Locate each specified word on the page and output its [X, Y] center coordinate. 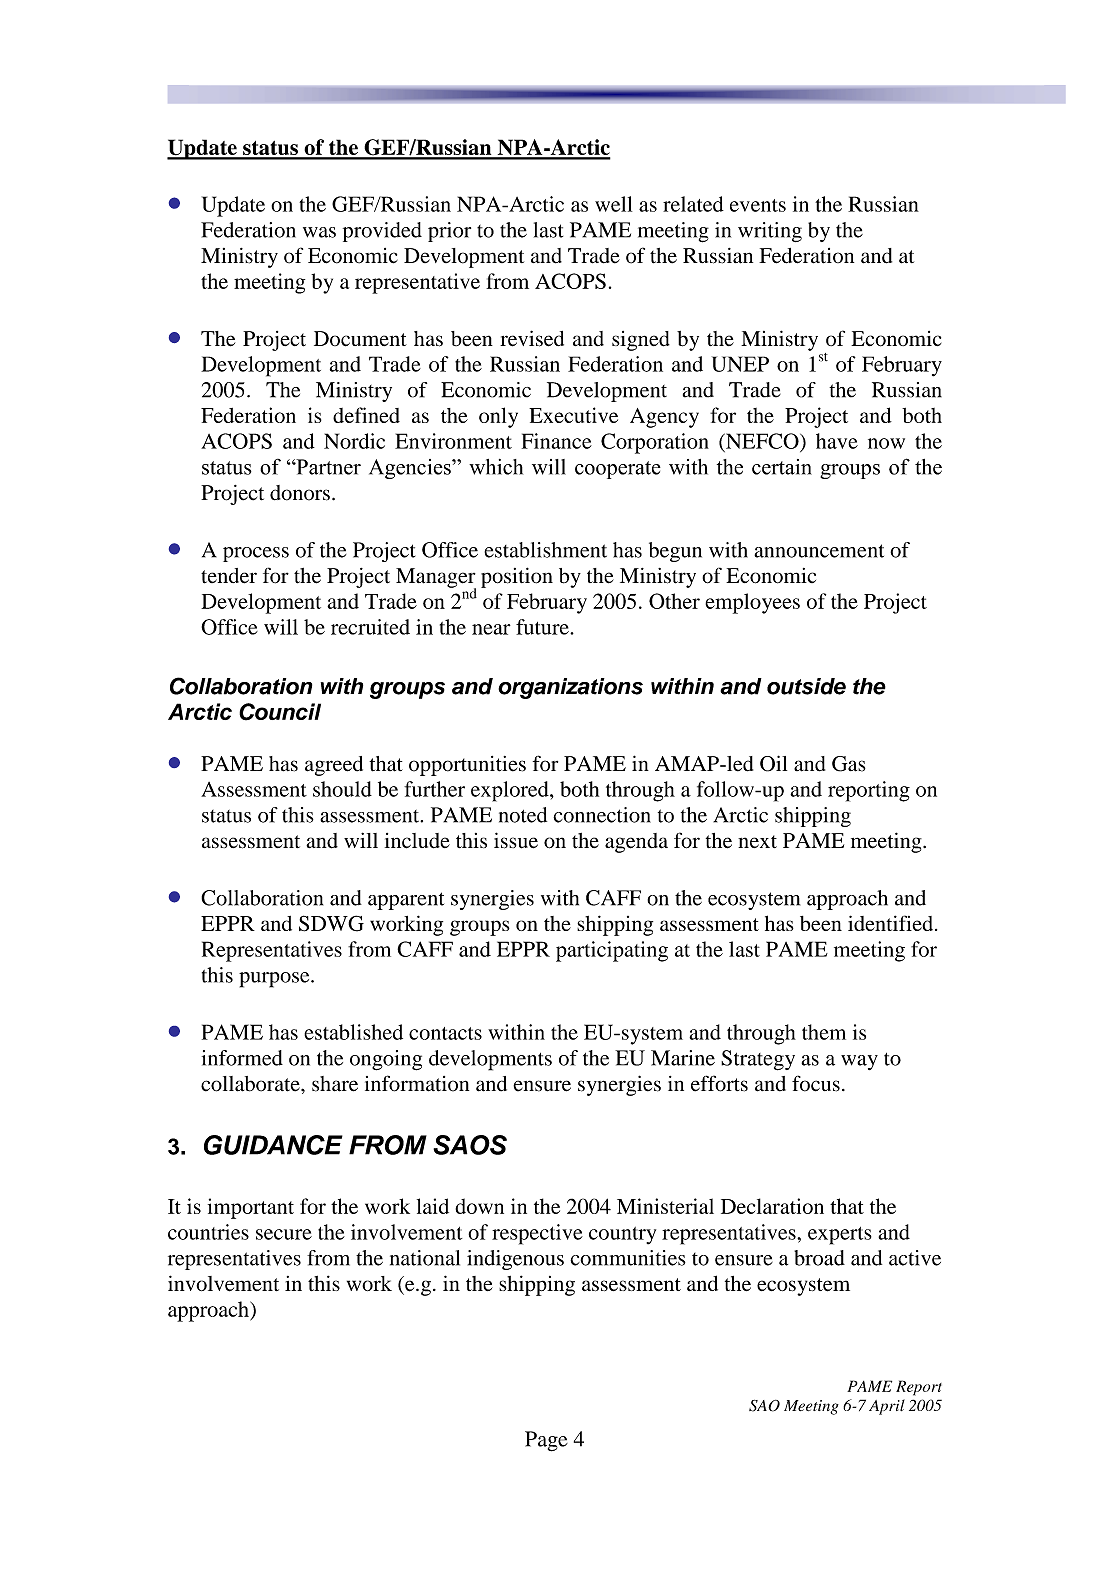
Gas [849, 764]
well [613, 204]
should [342, 789]
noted [523, 815]
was [319, 232]
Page [546, 1441]
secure [284, 1234]
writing [770, 232]
